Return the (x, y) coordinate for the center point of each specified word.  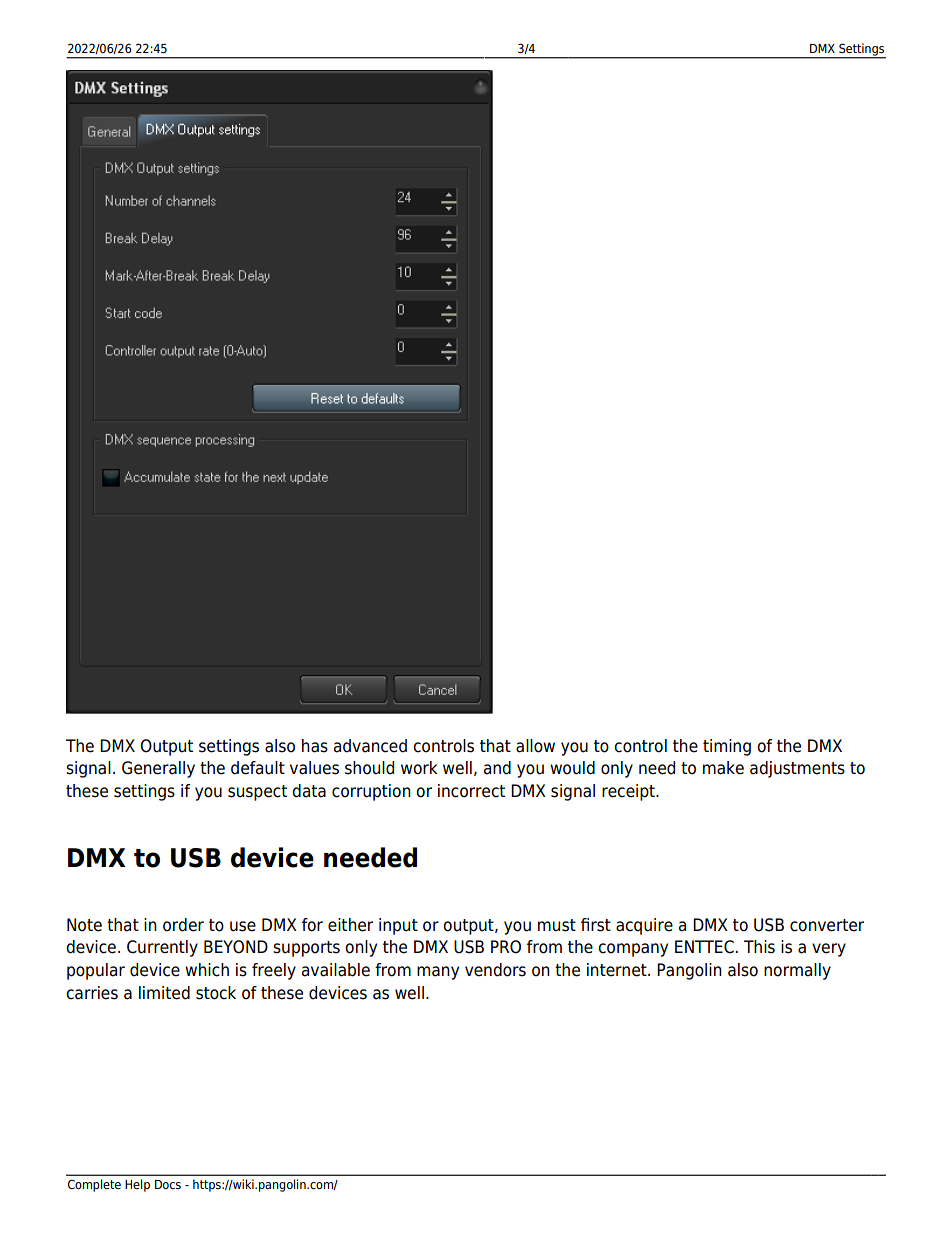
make (723, 768)
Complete (94, 1185)
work (419, 768)
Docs (168, 1184)
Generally (158, 769)
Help (137, 1185)
